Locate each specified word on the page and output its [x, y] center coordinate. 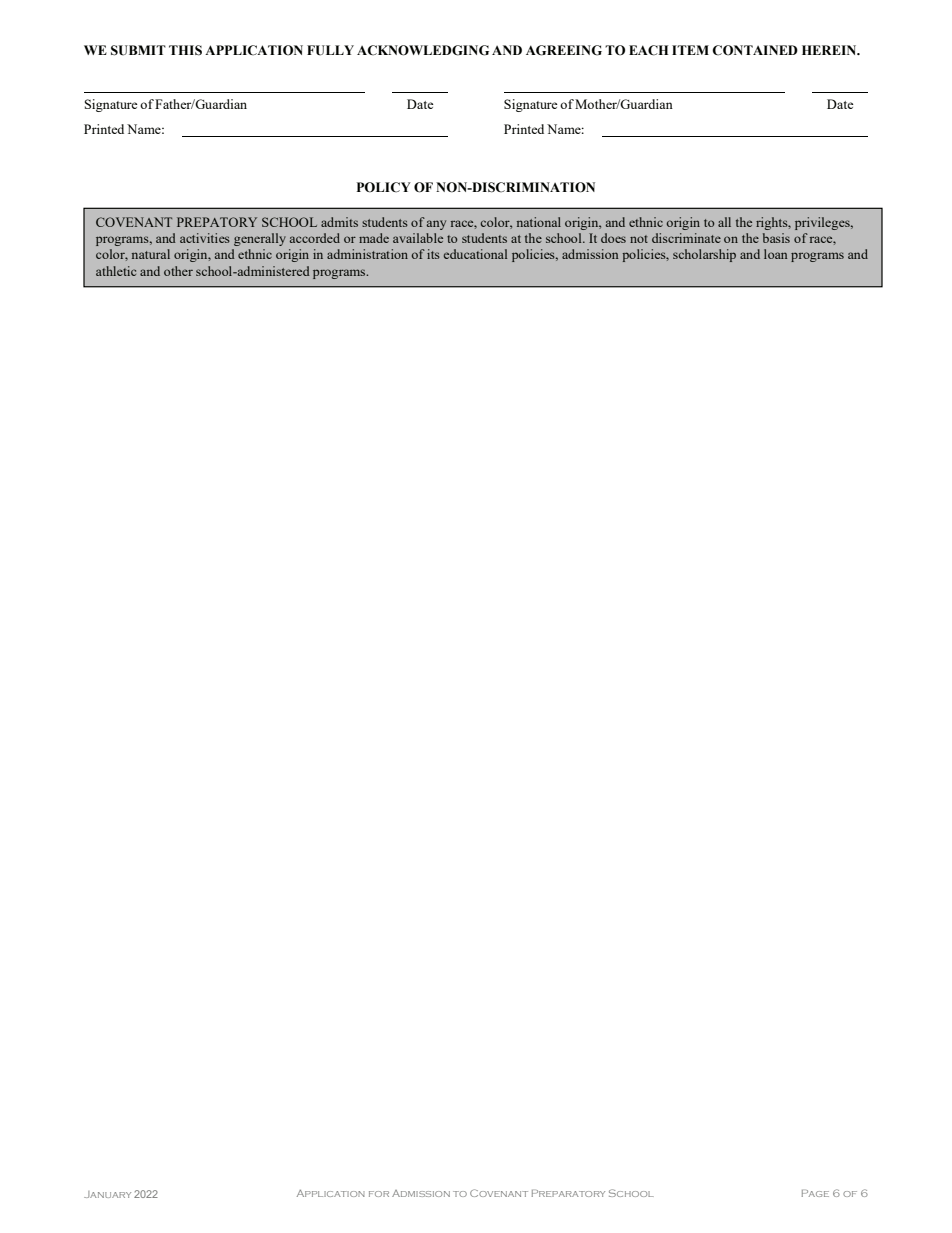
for [379, 1194]
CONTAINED [755, 50]
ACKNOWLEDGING [423, 50]
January [107, 1194]
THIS [185, 50]
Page [815, 1193]
